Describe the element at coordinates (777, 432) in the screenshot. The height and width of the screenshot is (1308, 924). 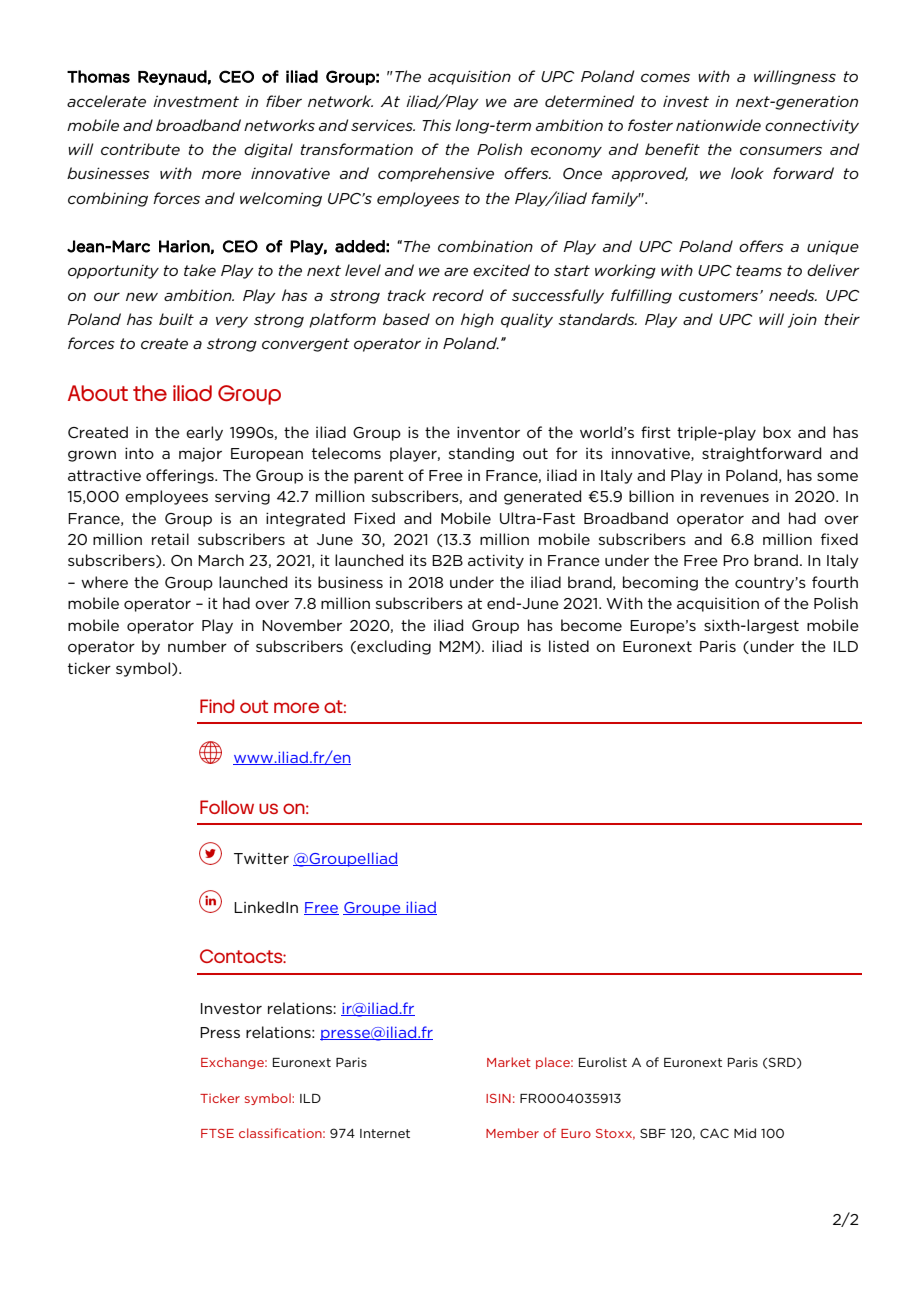
I see `box` at that location.
